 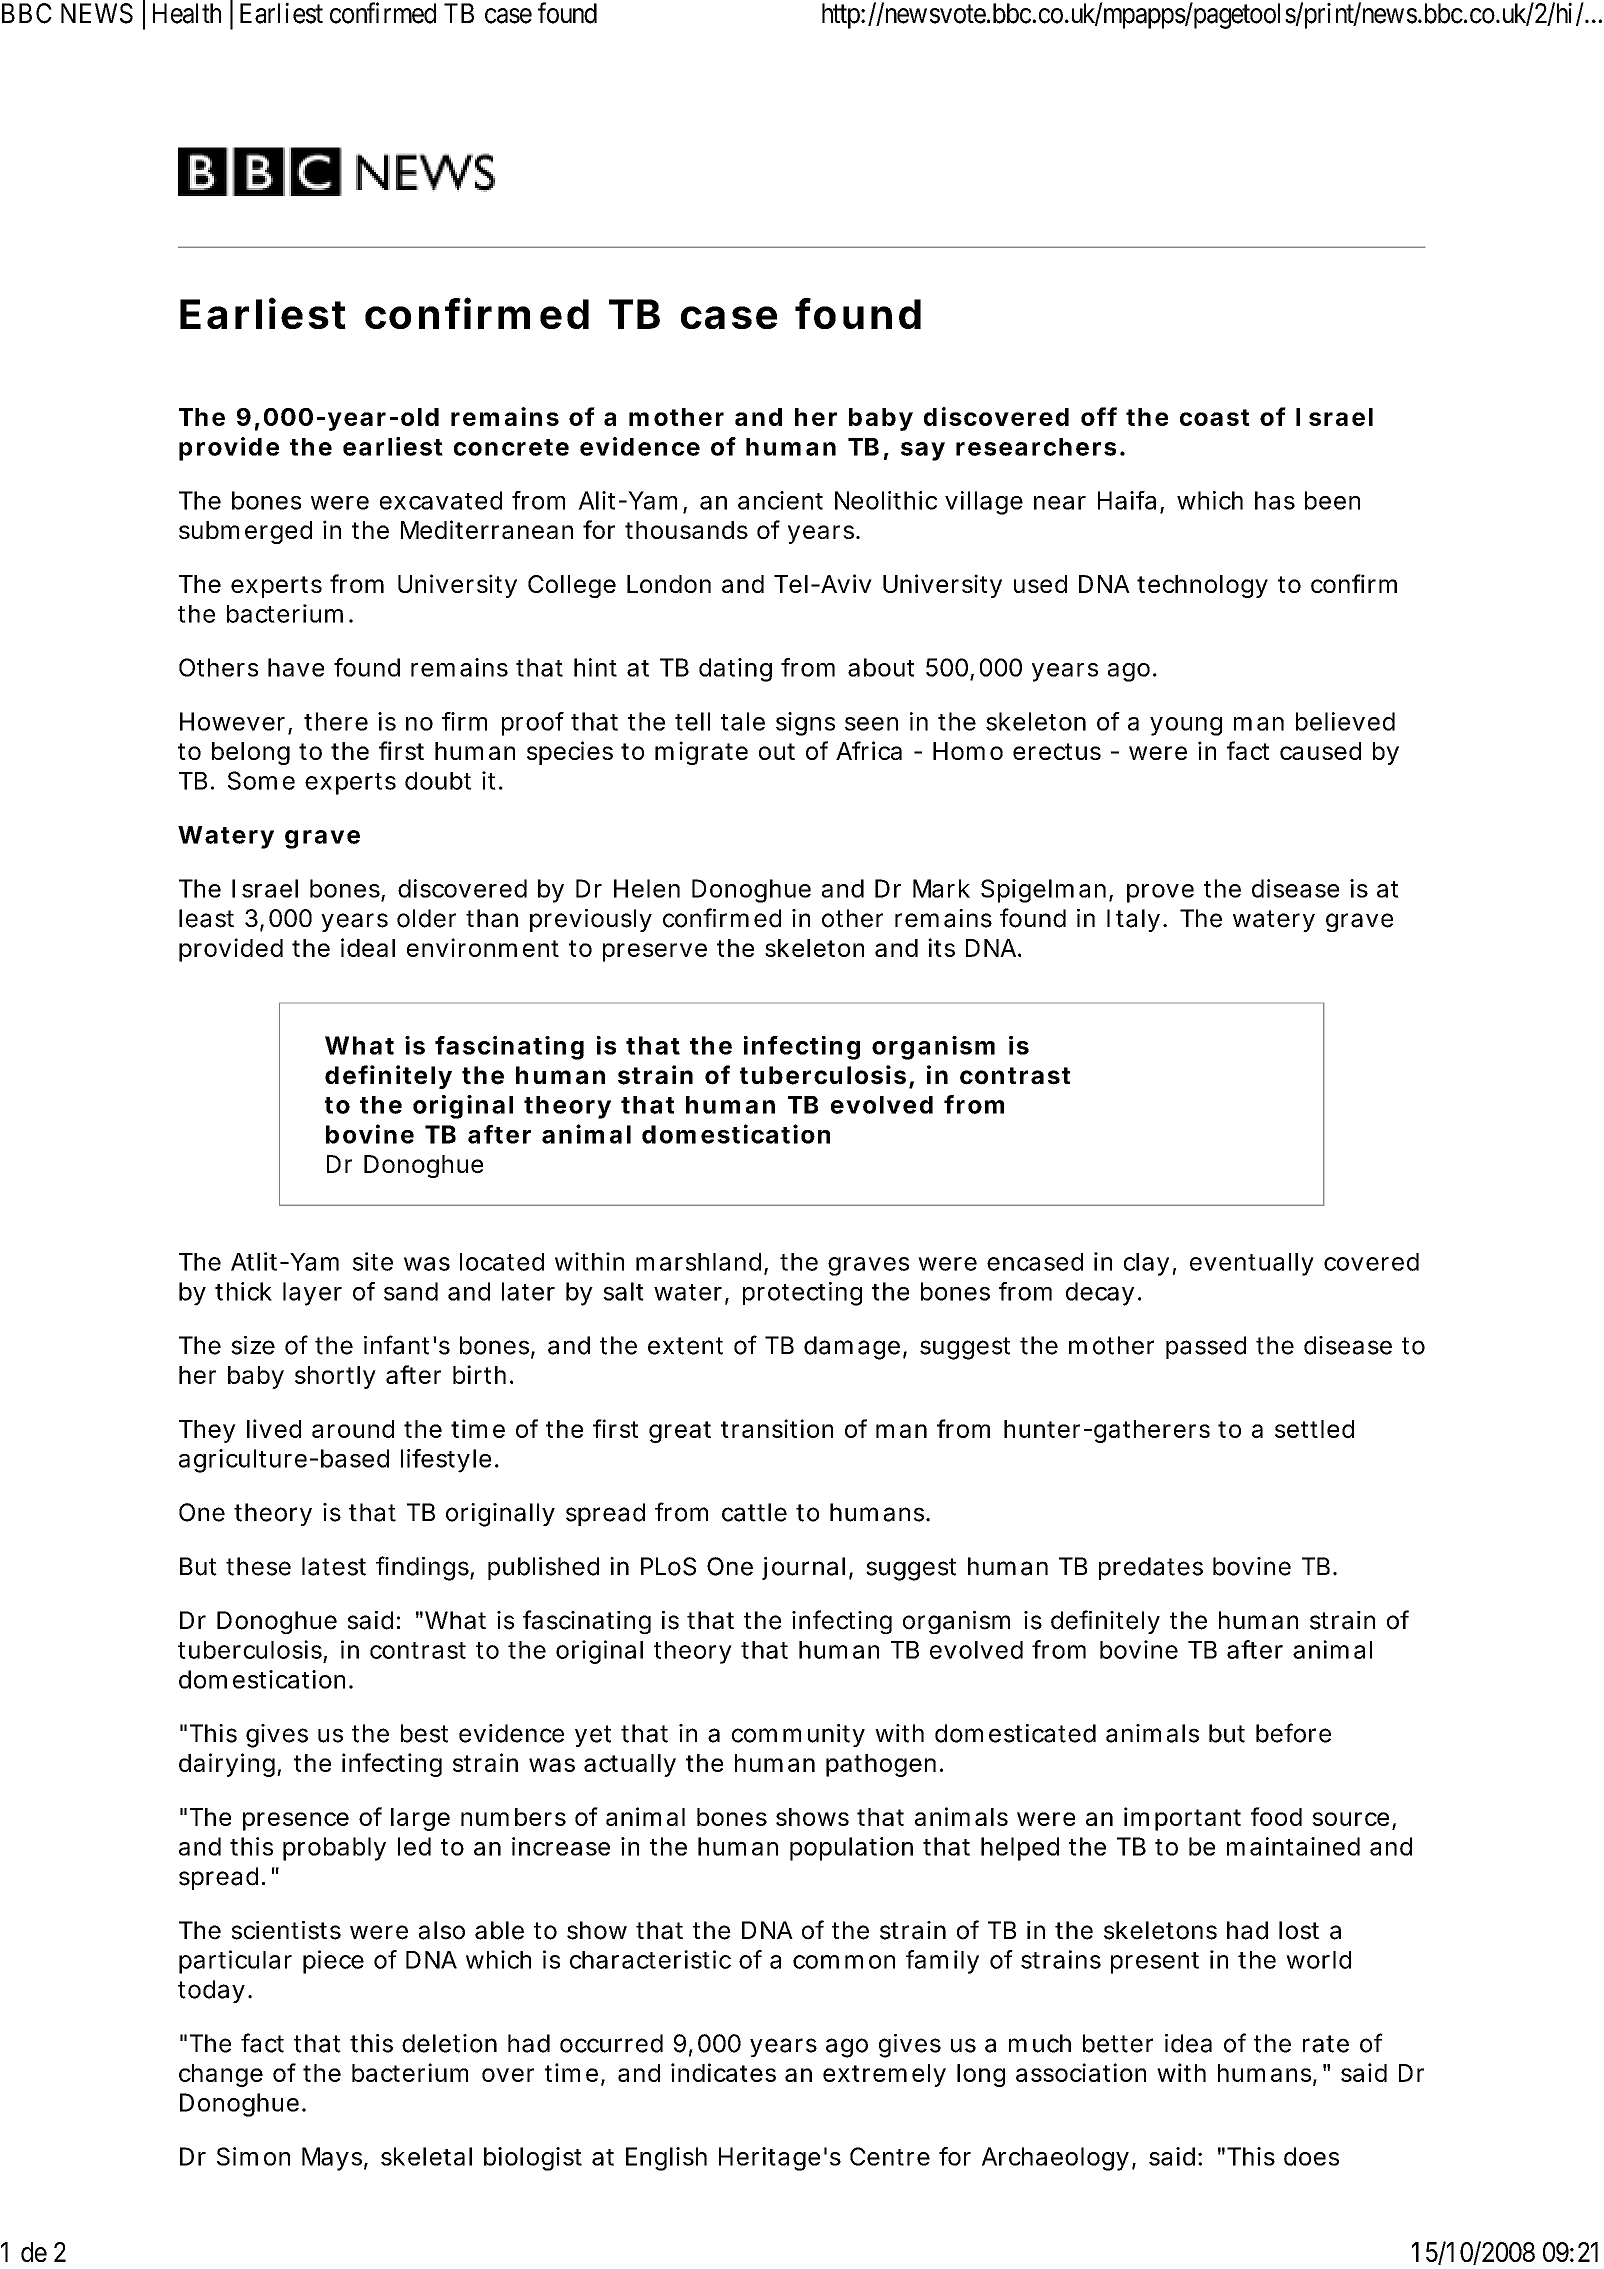 What do you see at coordinates (655, 952) in the document?
I see `preserve` at bounding box center [655, 952].
